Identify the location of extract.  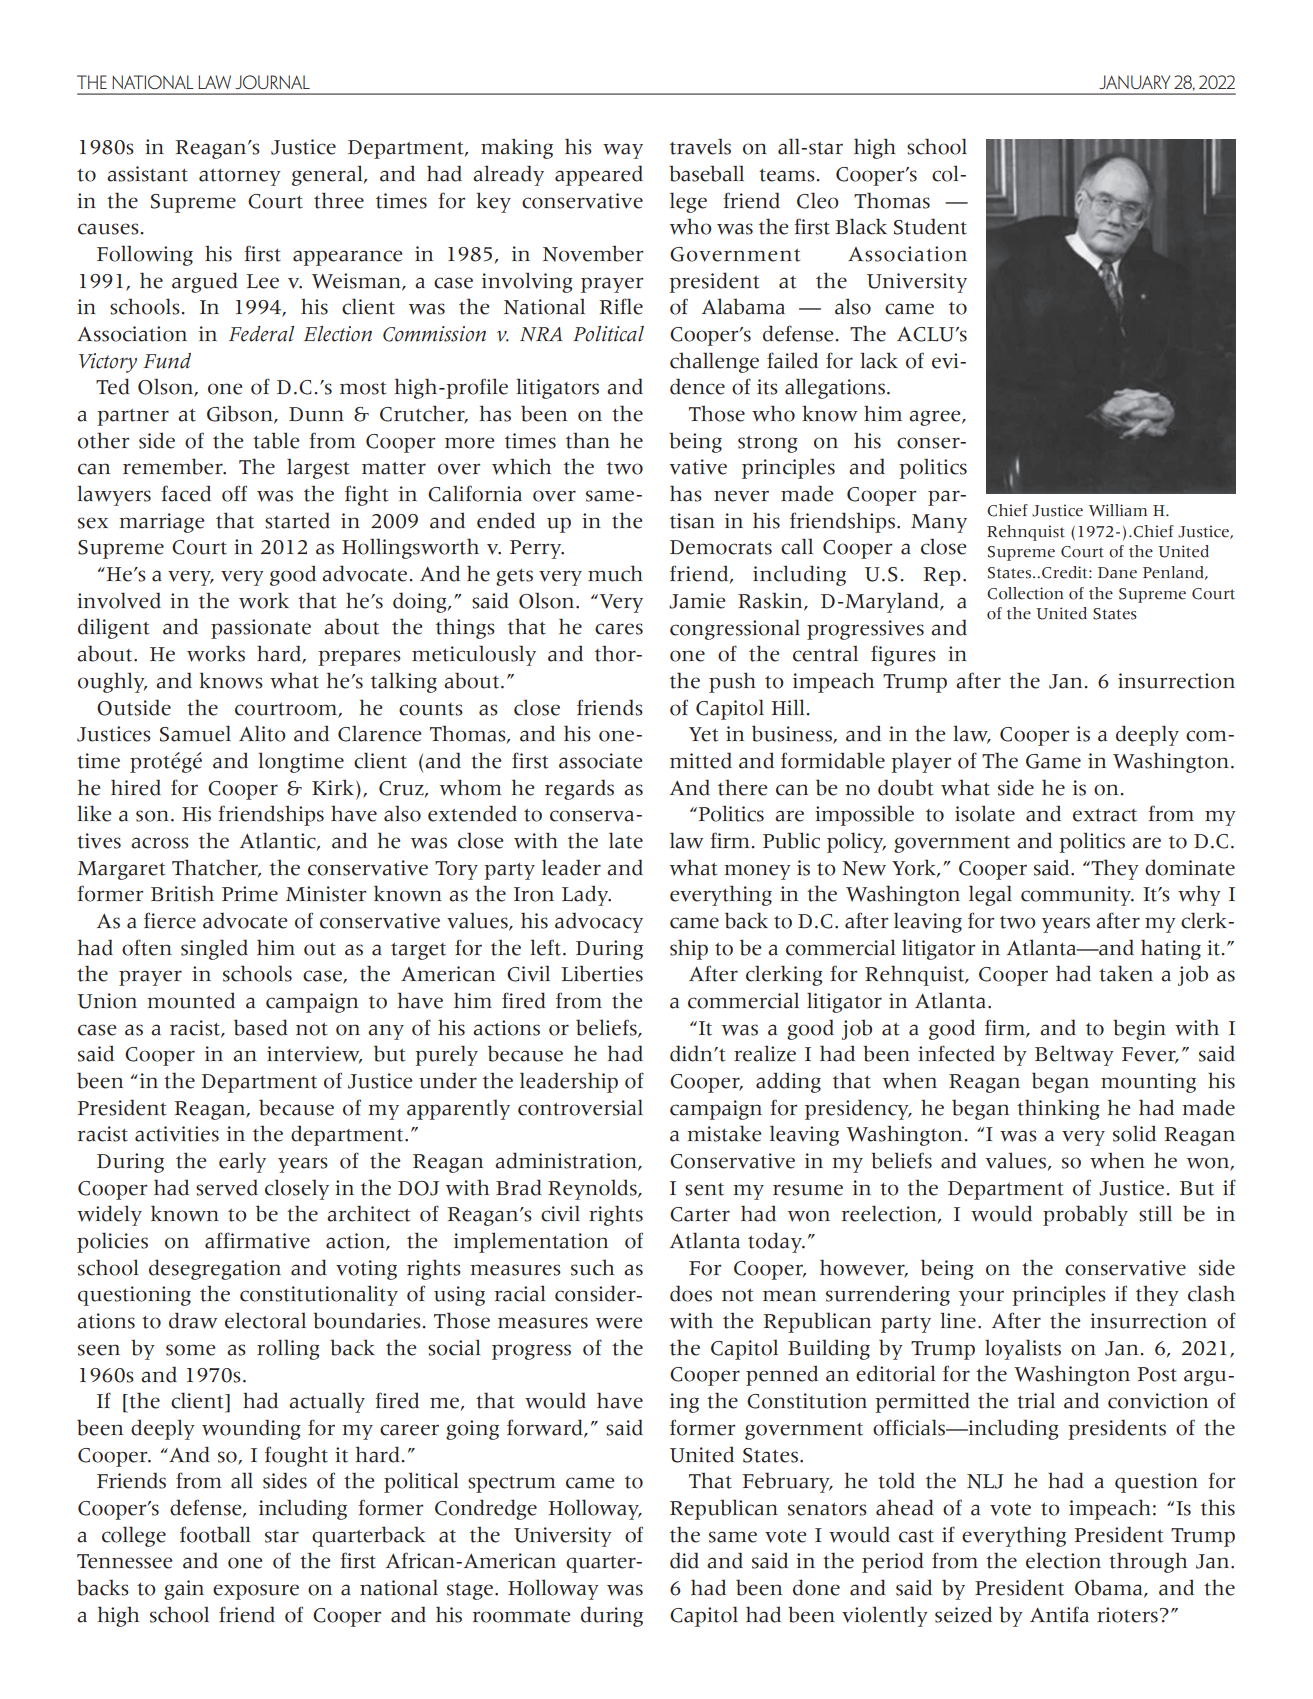
(1105, 815).
